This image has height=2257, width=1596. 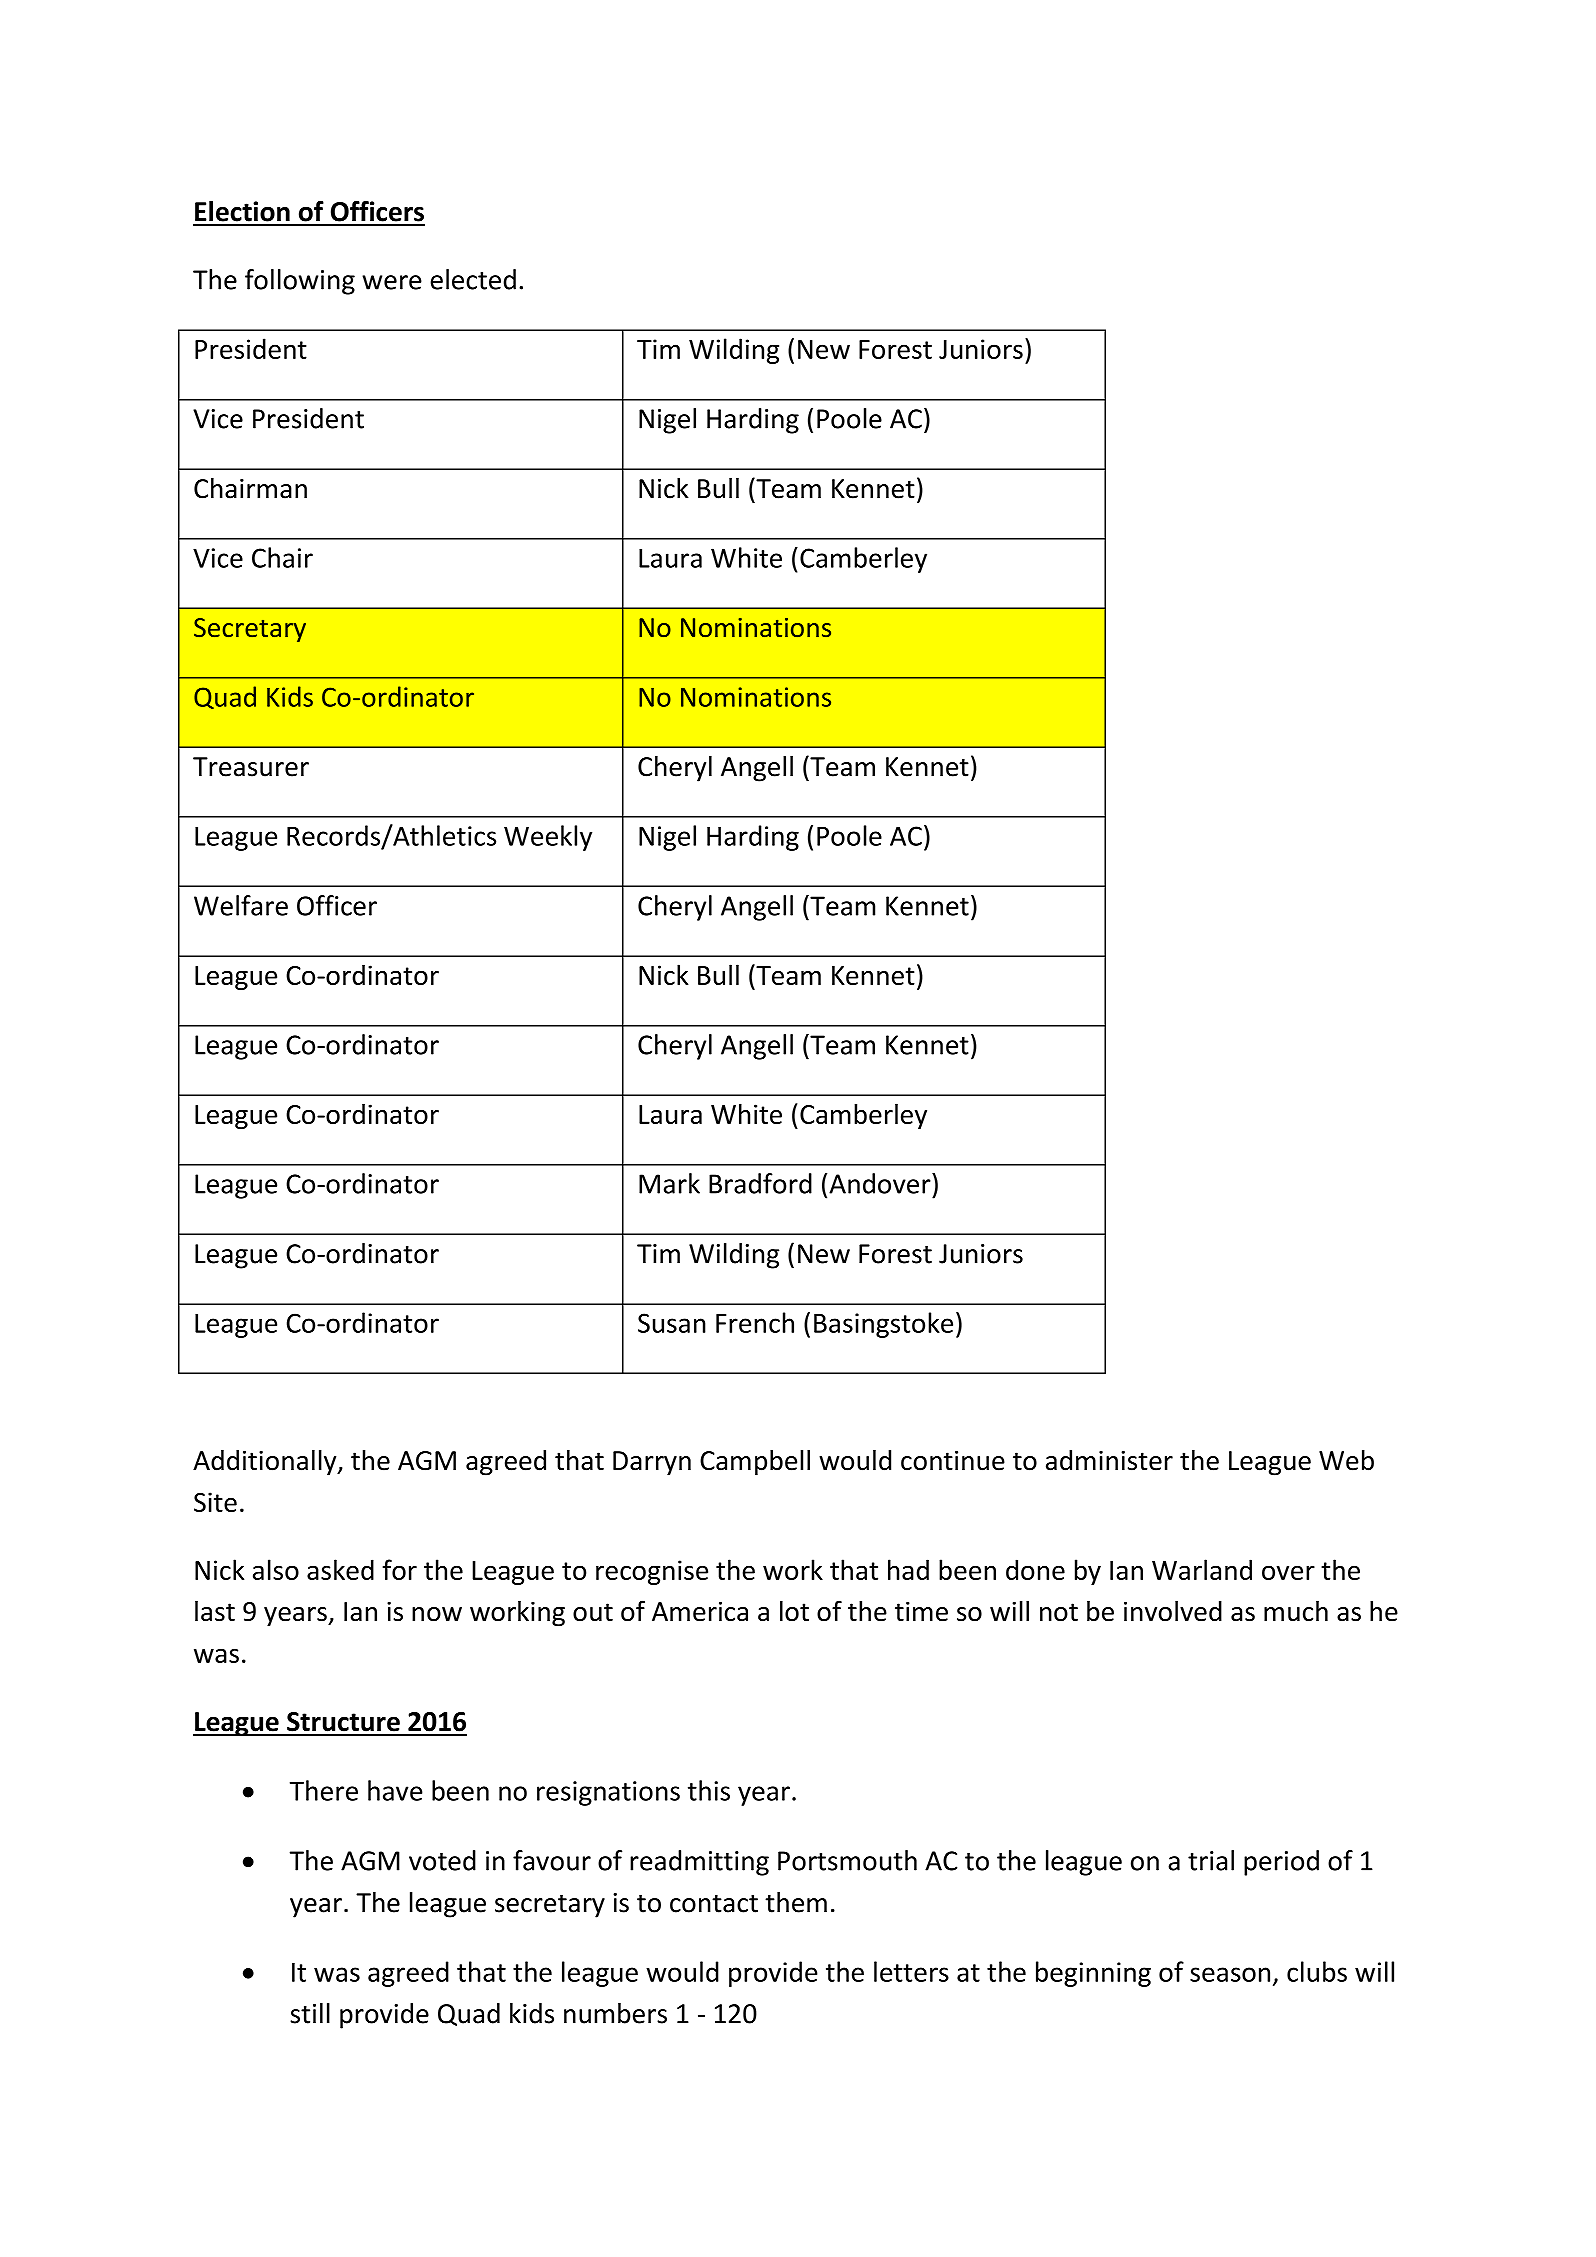 I want to click on Bradford, so click(x=760, y=1183).
